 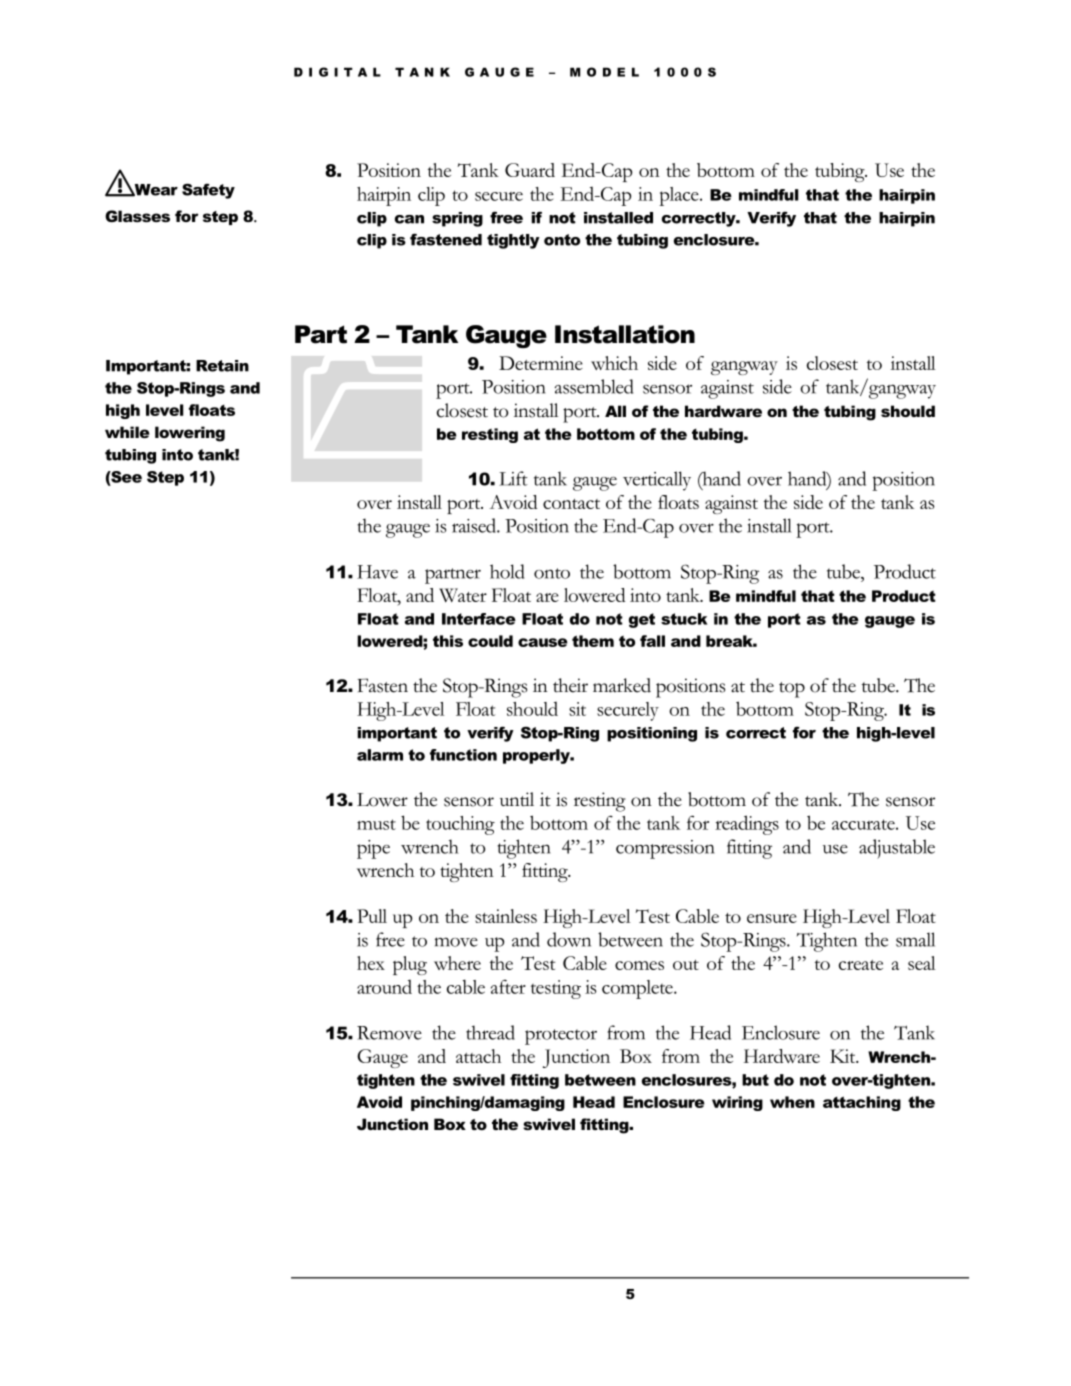 I want to click on around, so click(x=384, y=987).
